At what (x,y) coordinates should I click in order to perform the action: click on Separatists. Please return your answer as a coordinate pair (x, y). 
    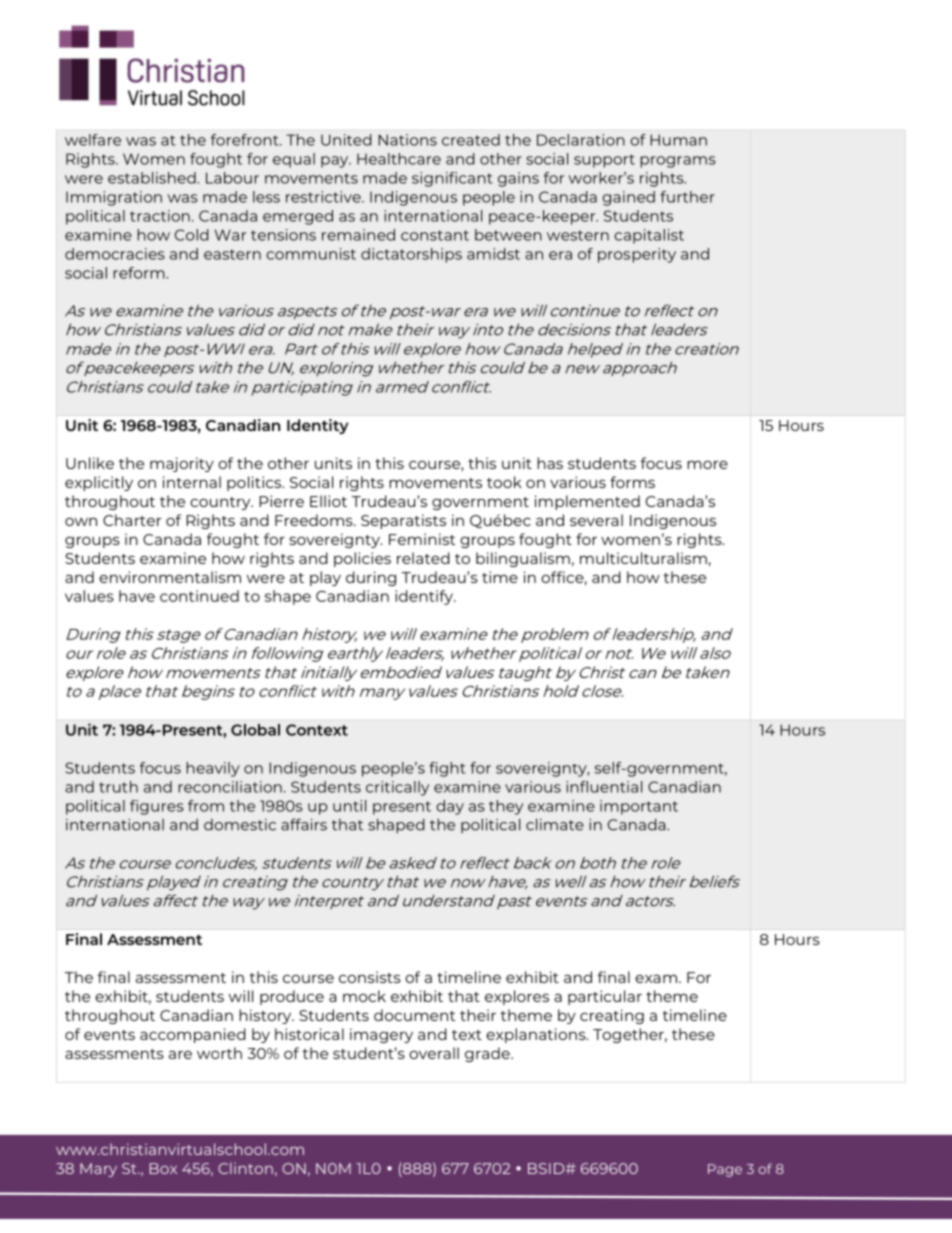
    Looking at the image, I should click on (403, 521).
